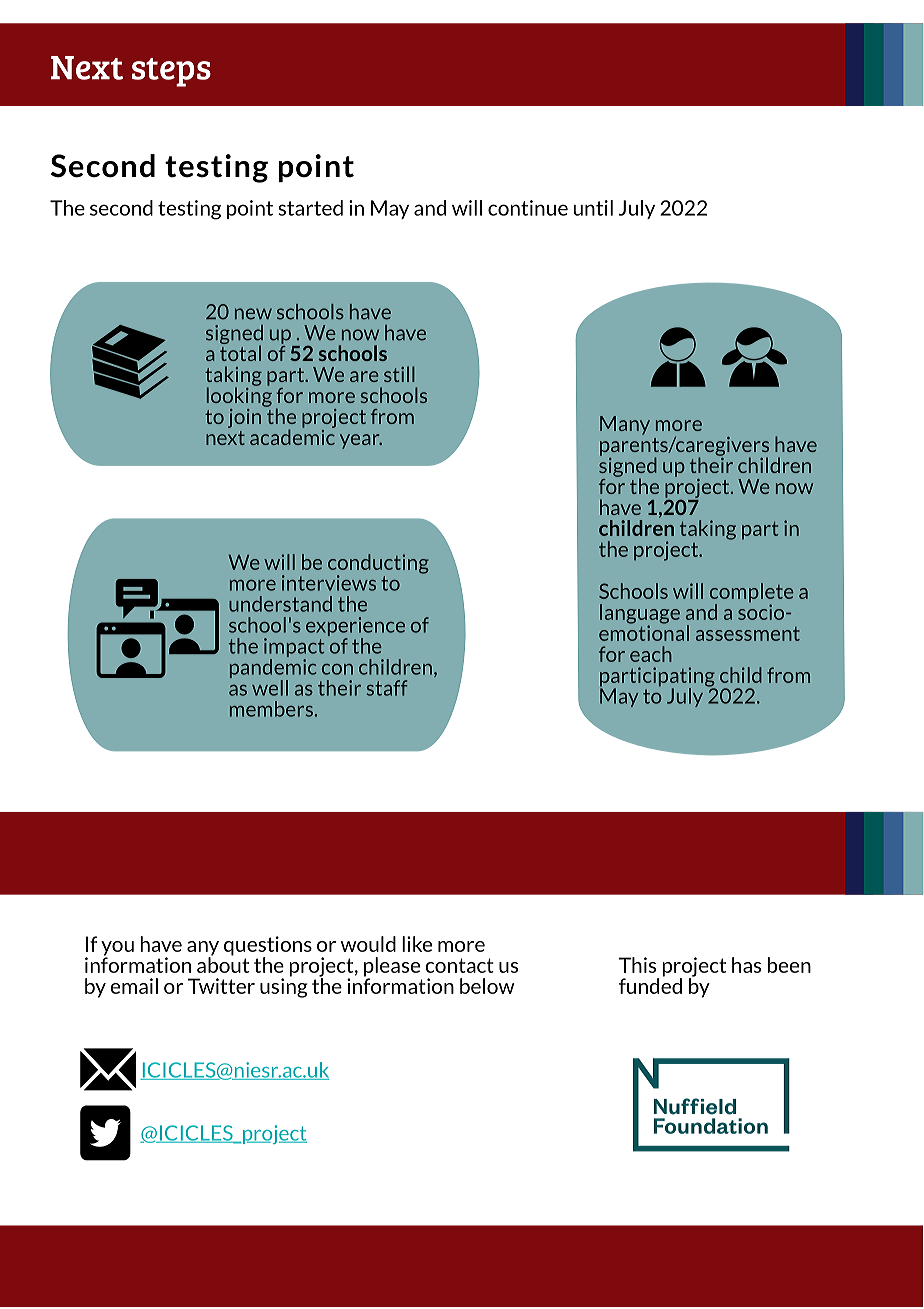  Describe the element at coordinates (625, 425) in the screenshot. I see `Many` at that location.
